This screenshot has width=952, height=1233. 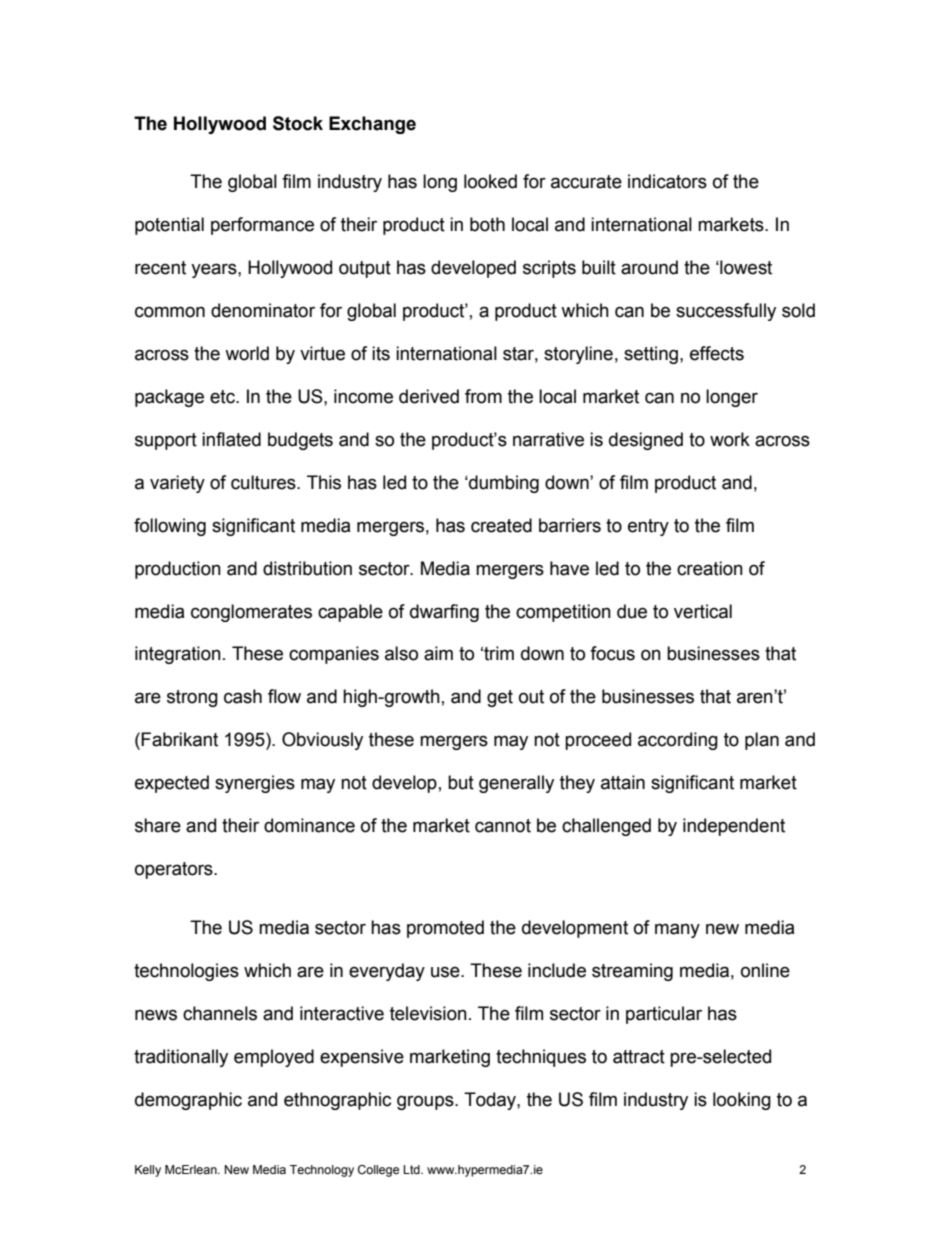 I want to click on Stock, so click(x=298, y=123).
